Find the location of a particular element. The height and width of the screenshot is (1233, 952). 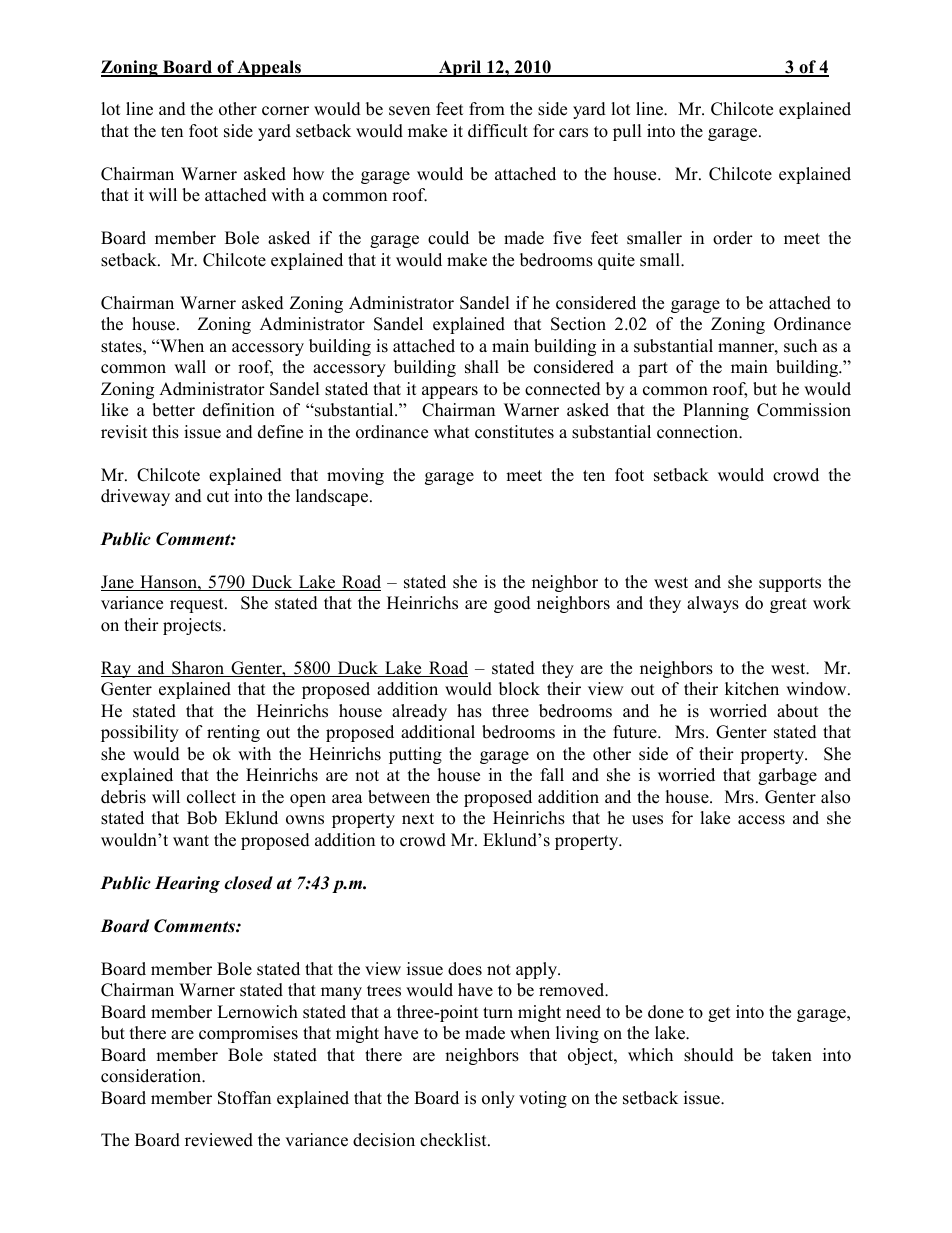

shall is located at coordinates (482, 367).
